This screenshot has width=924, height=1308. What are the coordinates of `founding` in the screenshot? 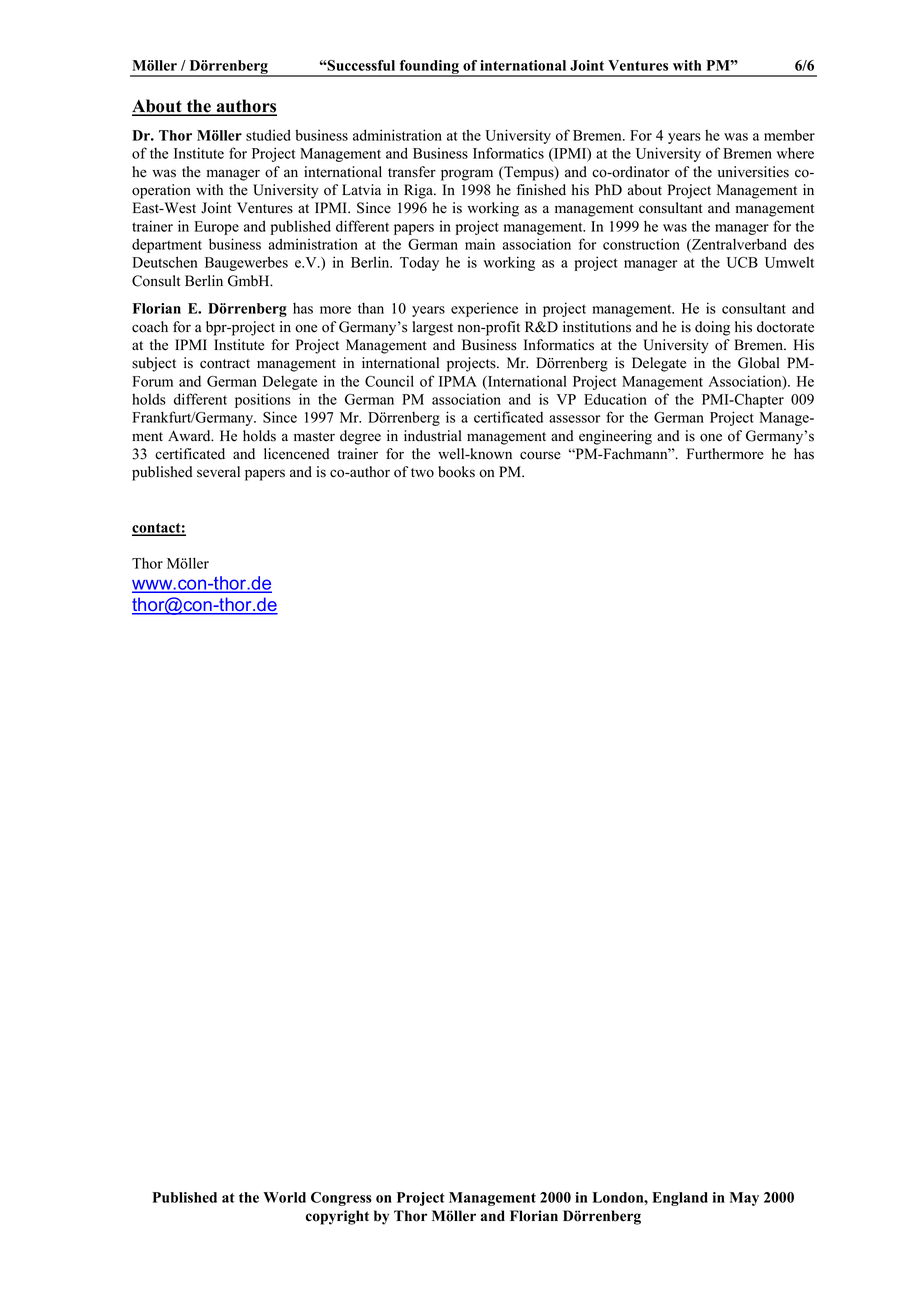 It's located at (429, 68).
